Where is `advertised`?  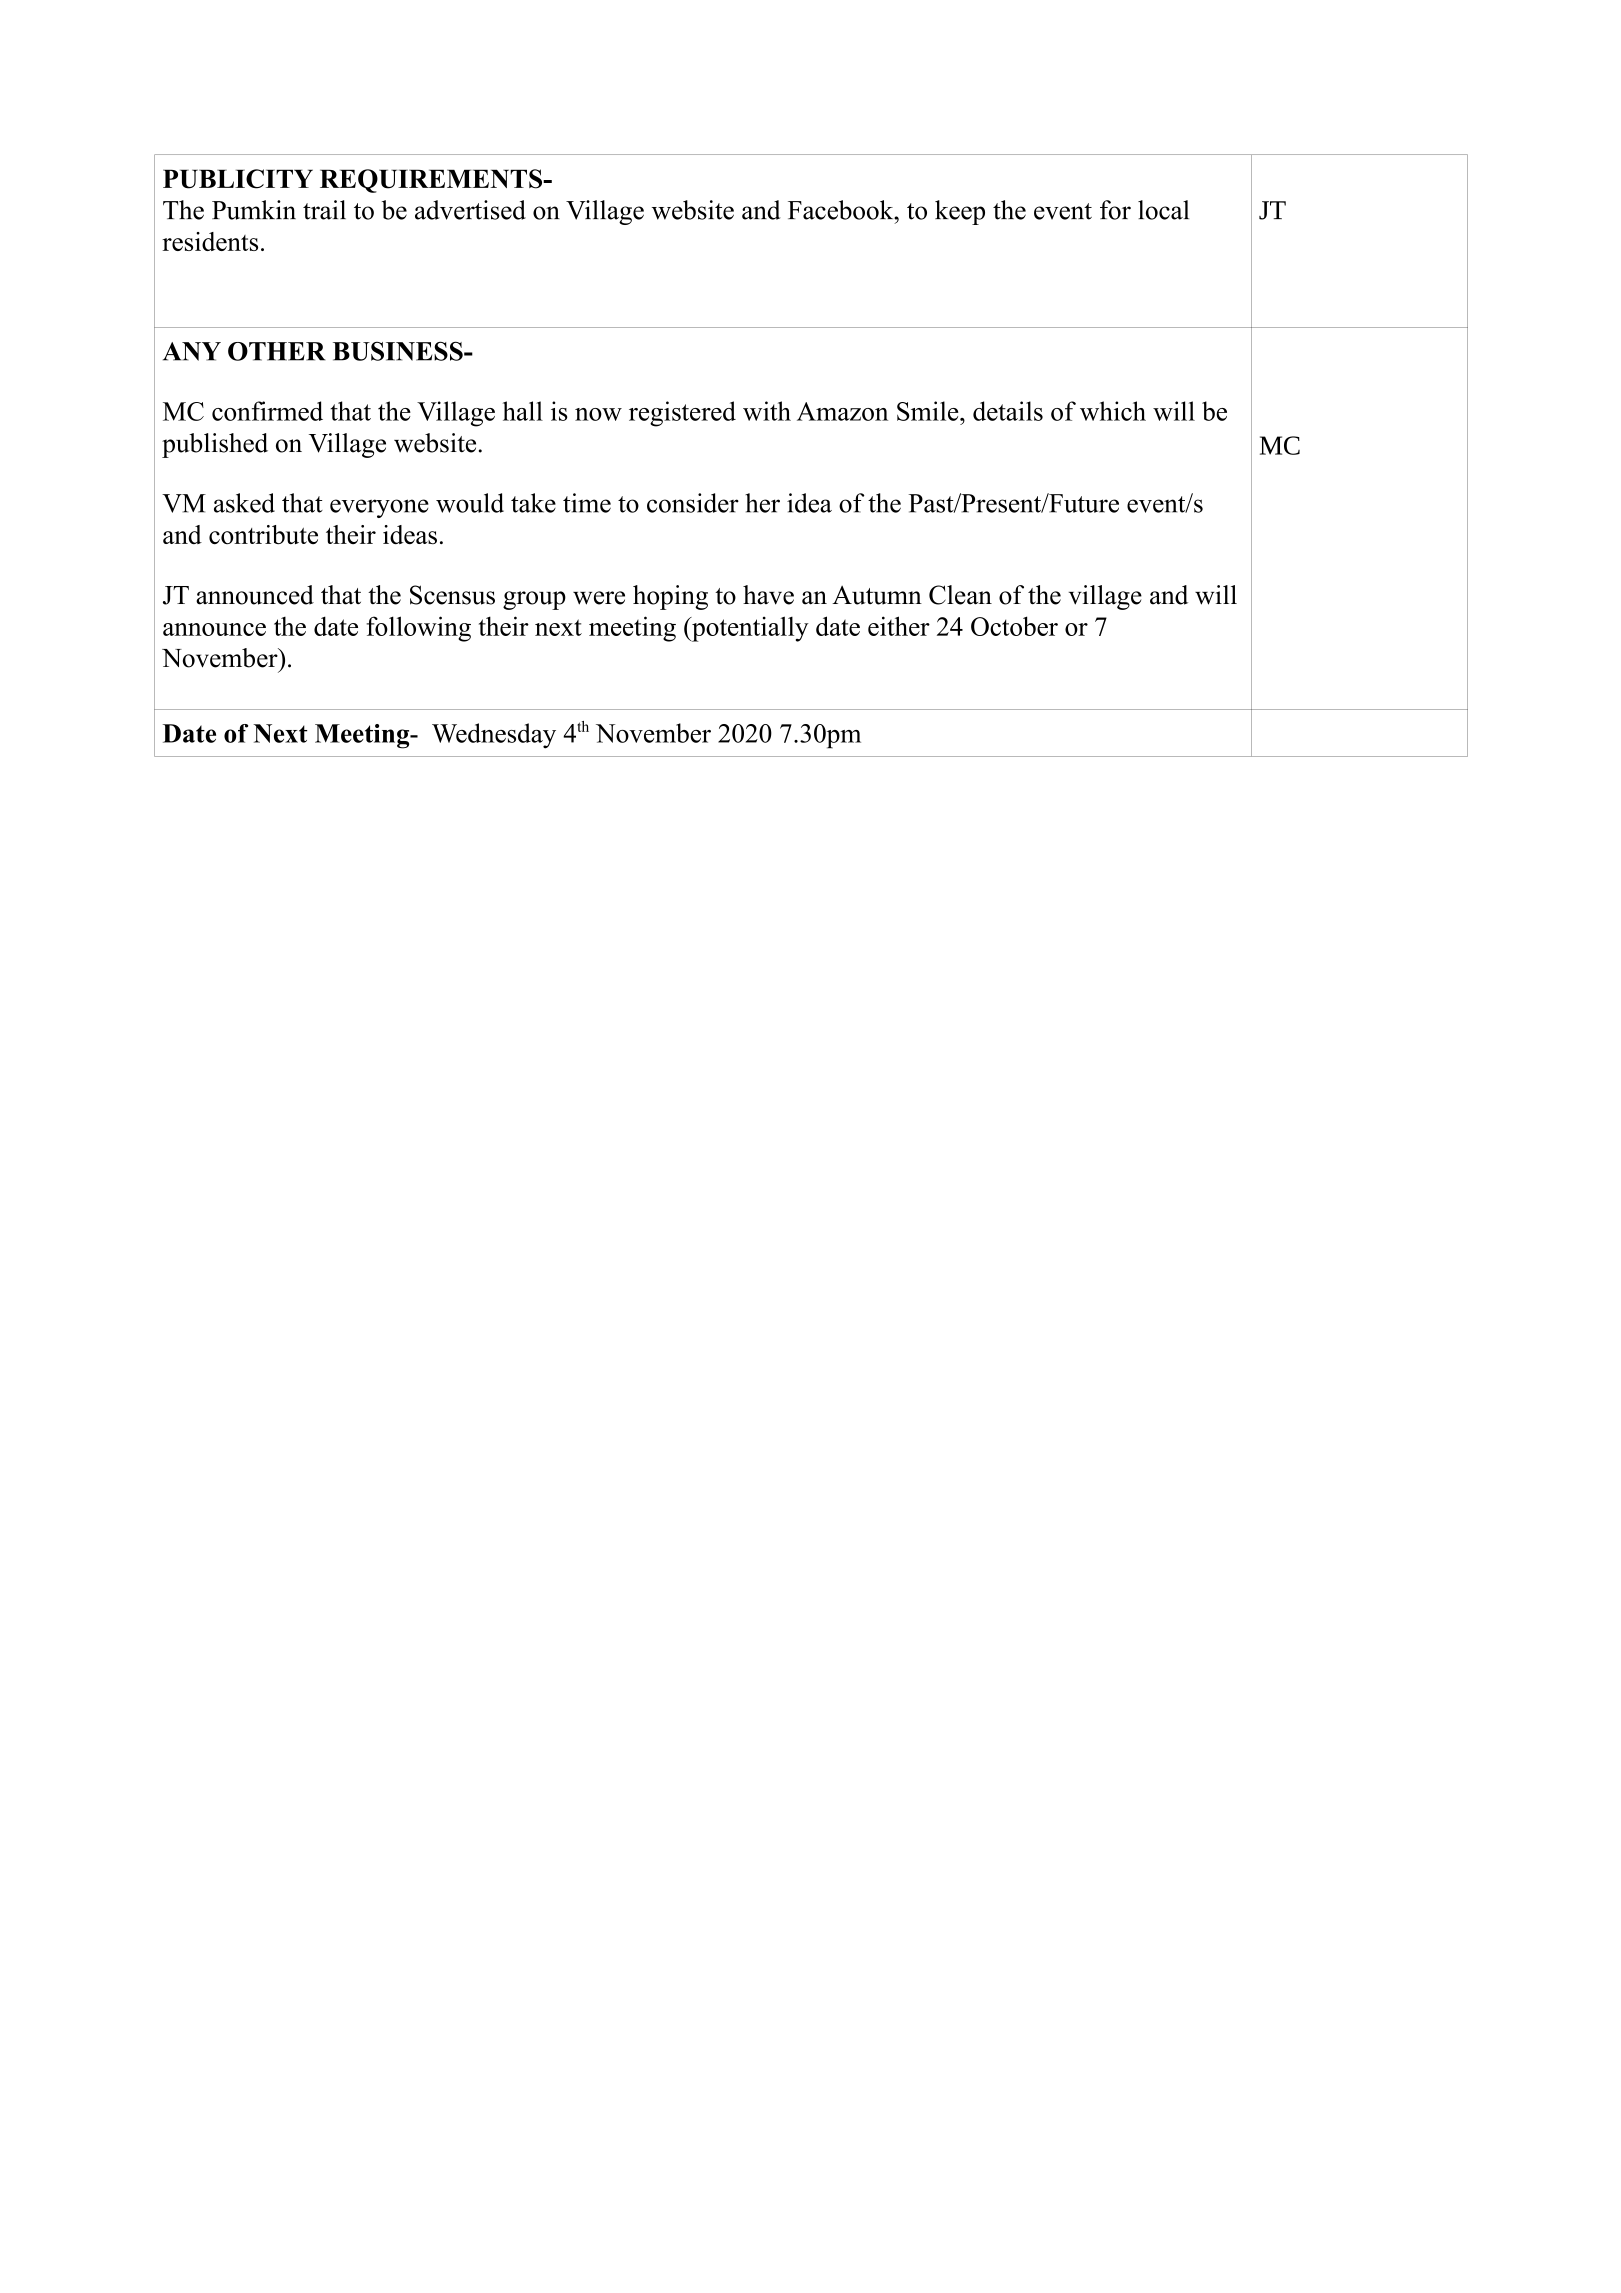 advertised is located at coordinates (470, 210).
